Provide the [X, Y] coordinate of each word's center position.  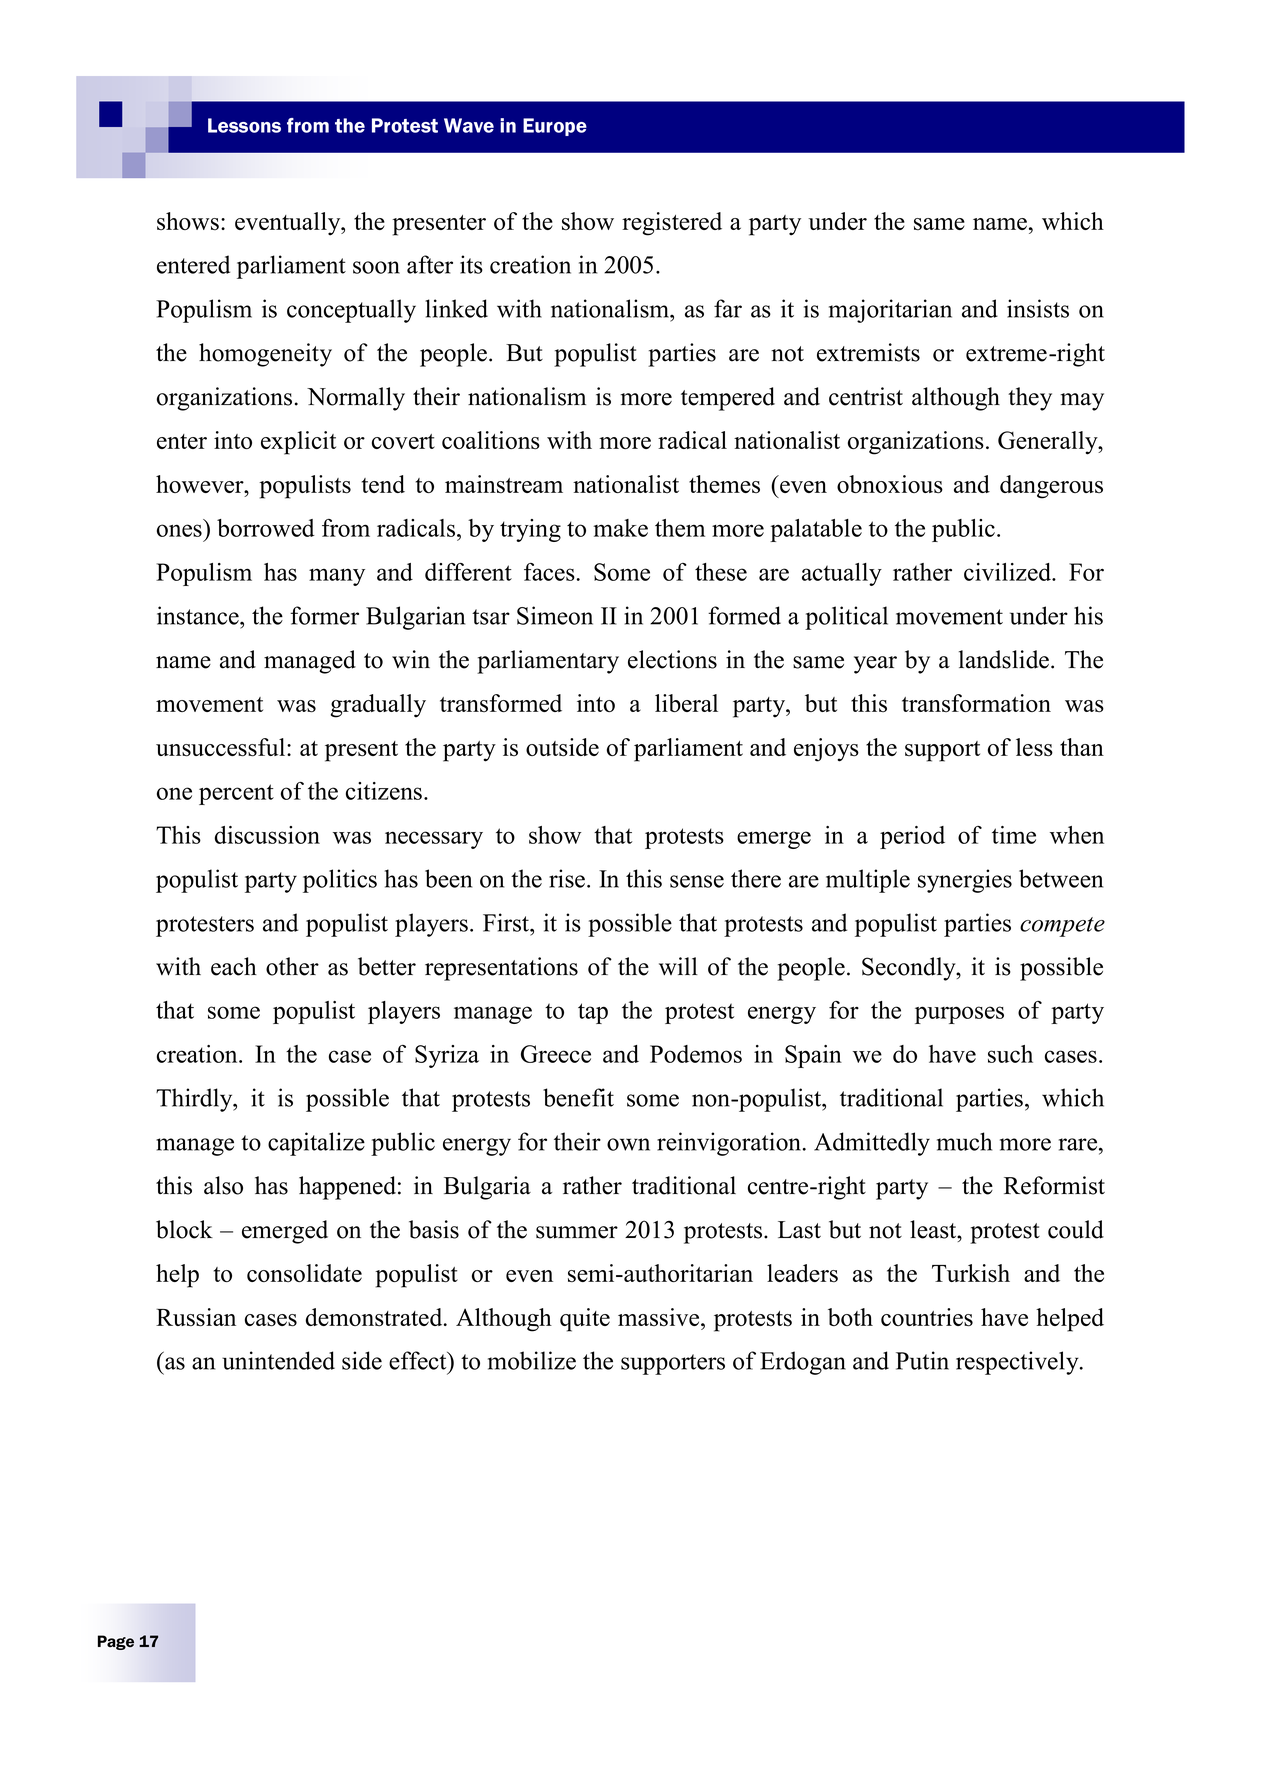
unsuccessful [222, 747]
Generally [1049, 443]
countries [927, 1317]
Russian [196, 1317]
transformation [976, 703]
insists [1038, 308]
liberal [686, 703]
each [234, 966]
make [620, 528]
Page [116, 1642]
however [201, 484]
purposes [959, 1015]
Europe [555, 127]
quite [585, 1320]
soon [376, 267]
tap [593, 1013]
